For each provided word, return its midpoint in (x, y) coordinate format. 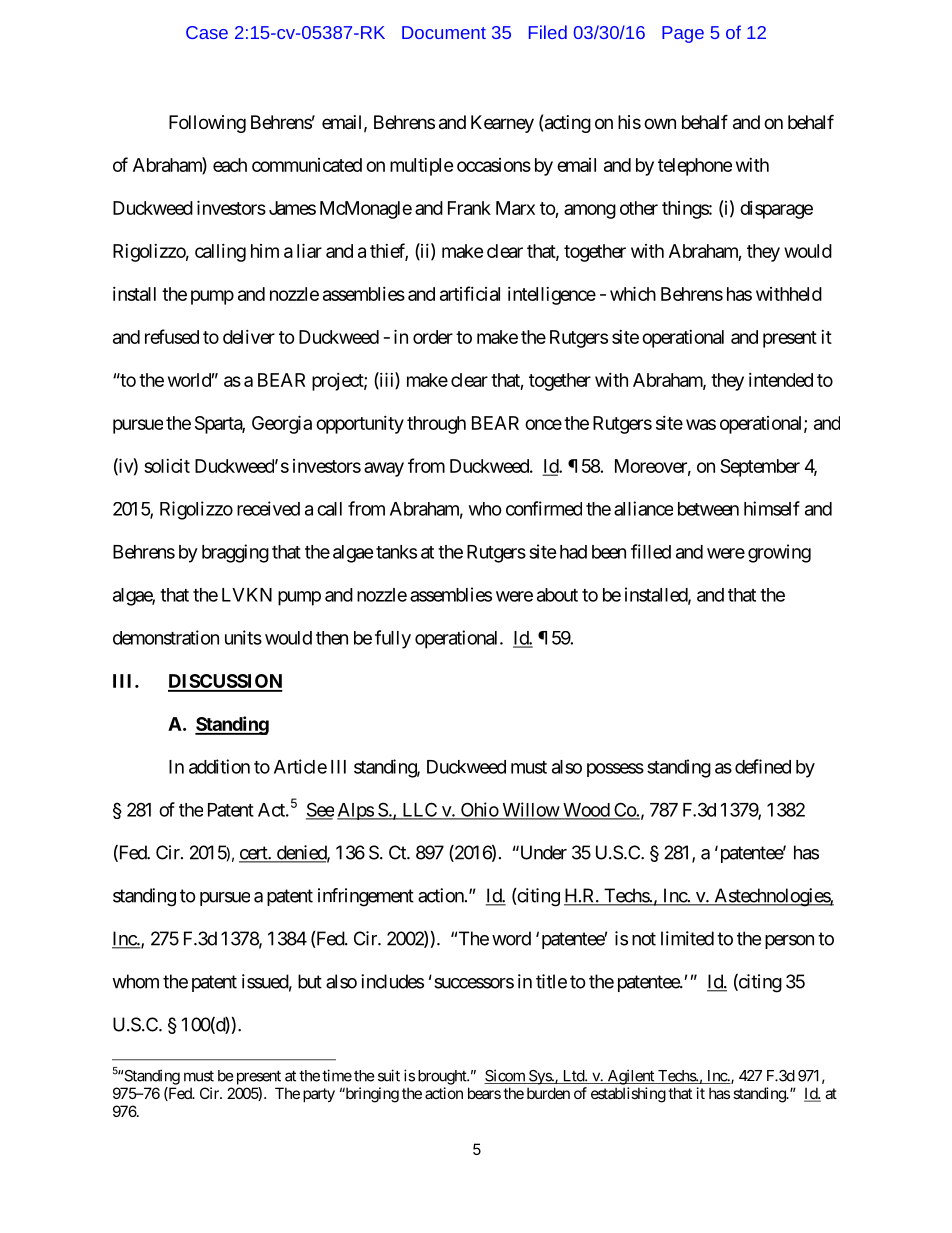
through (436, 425)
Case (207, 32)
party (319, 1095)
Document (444, 32)
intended (781, 380)
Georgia (282, 424)
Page (683, 34)
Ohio (479, 810)
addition (219, 766)
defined (763, 766)
